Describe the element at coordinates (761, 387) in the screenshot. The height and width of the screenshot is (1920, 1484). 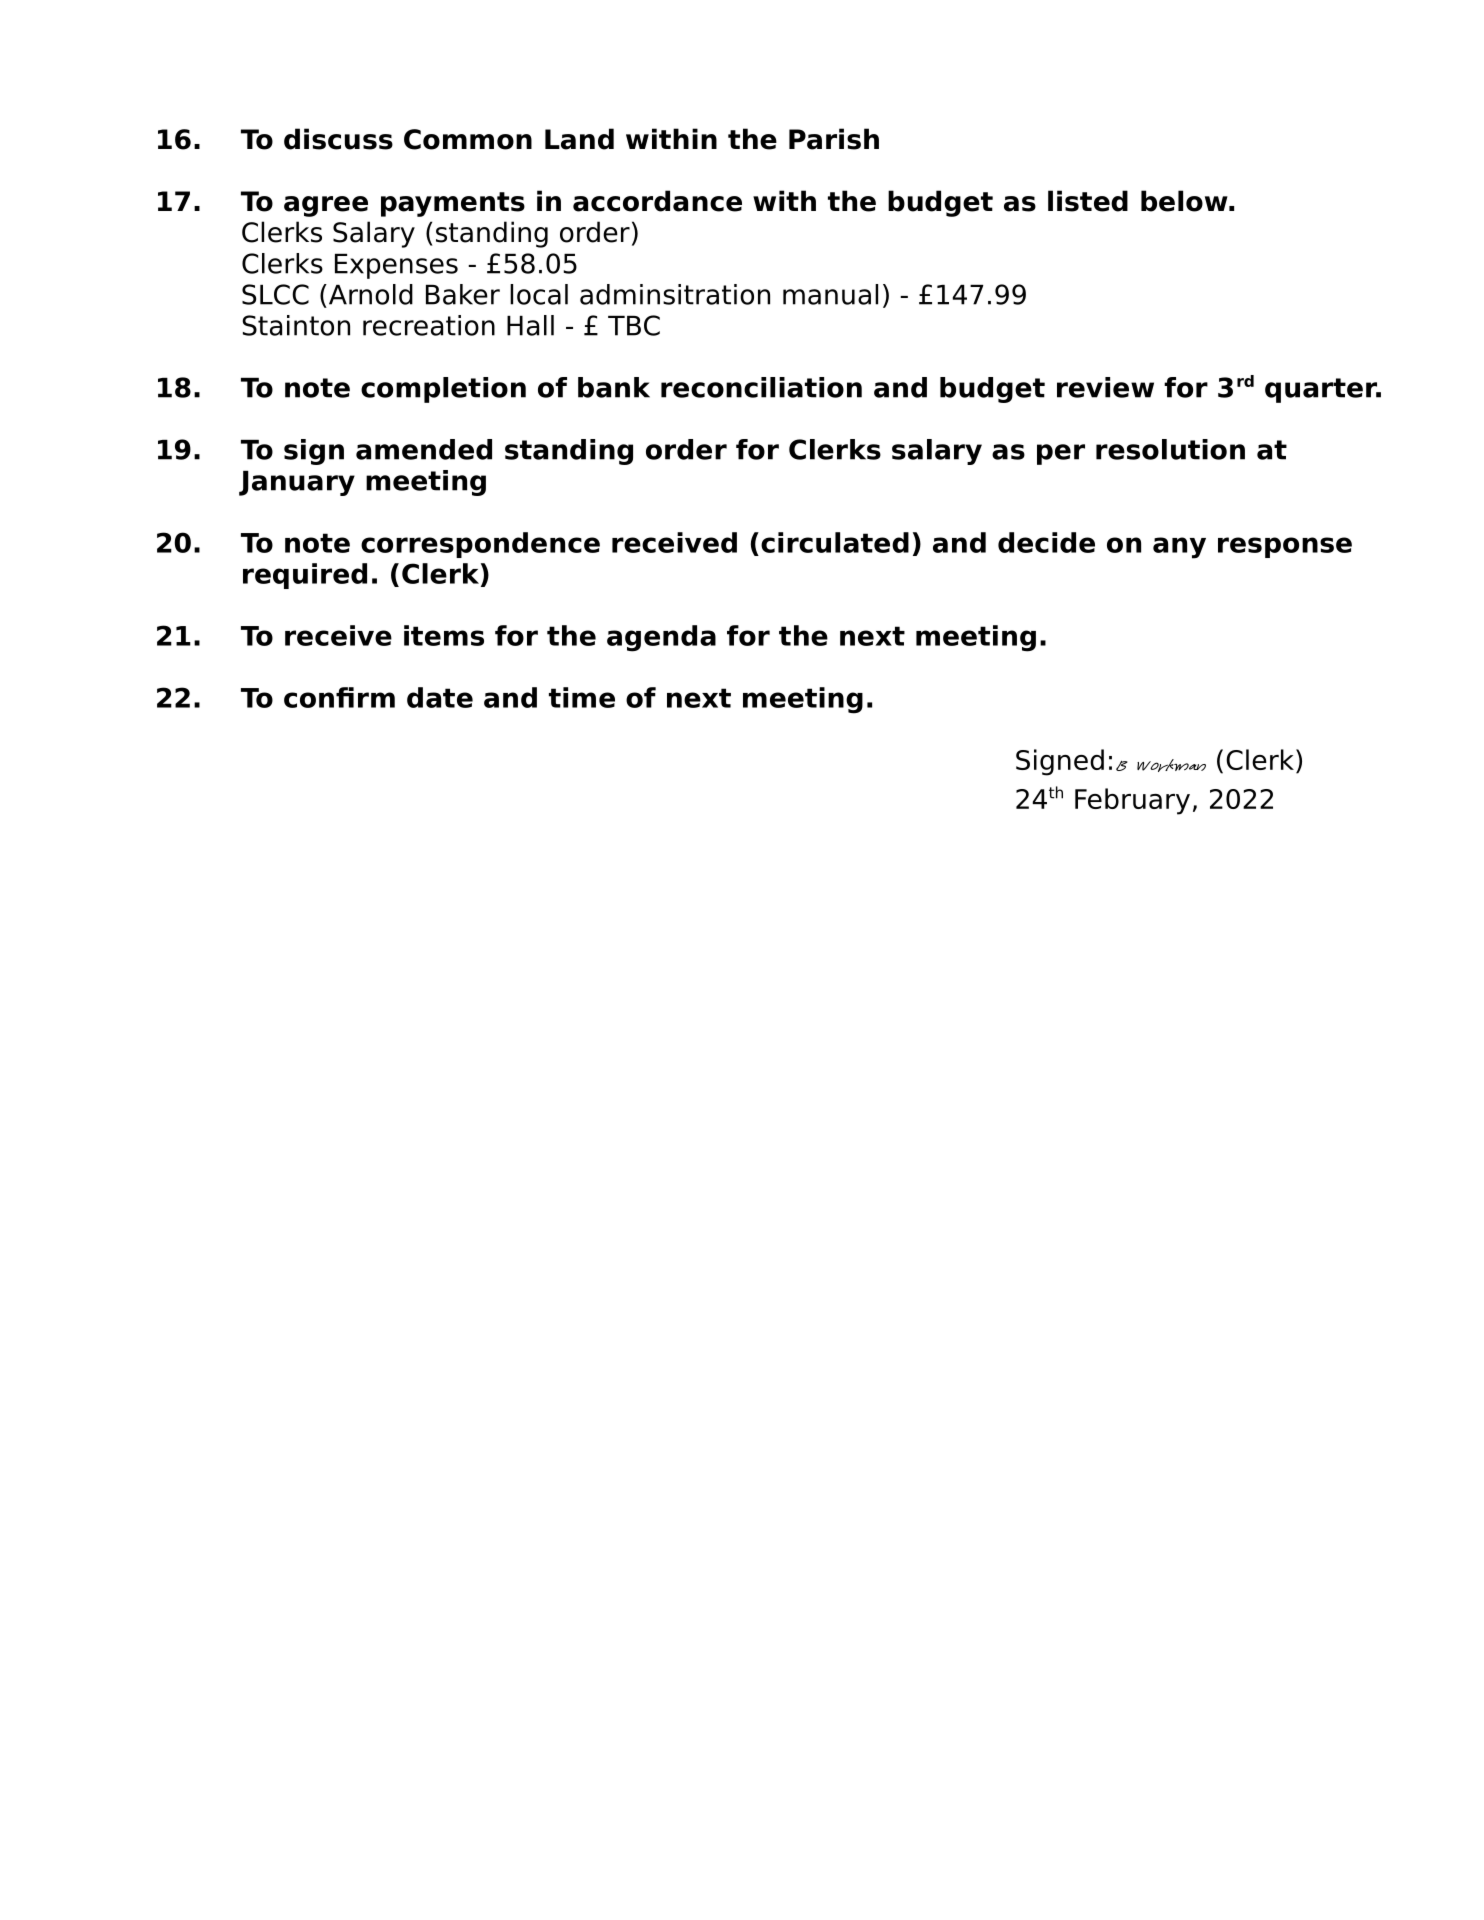
I see `reconciliation` at that location.
